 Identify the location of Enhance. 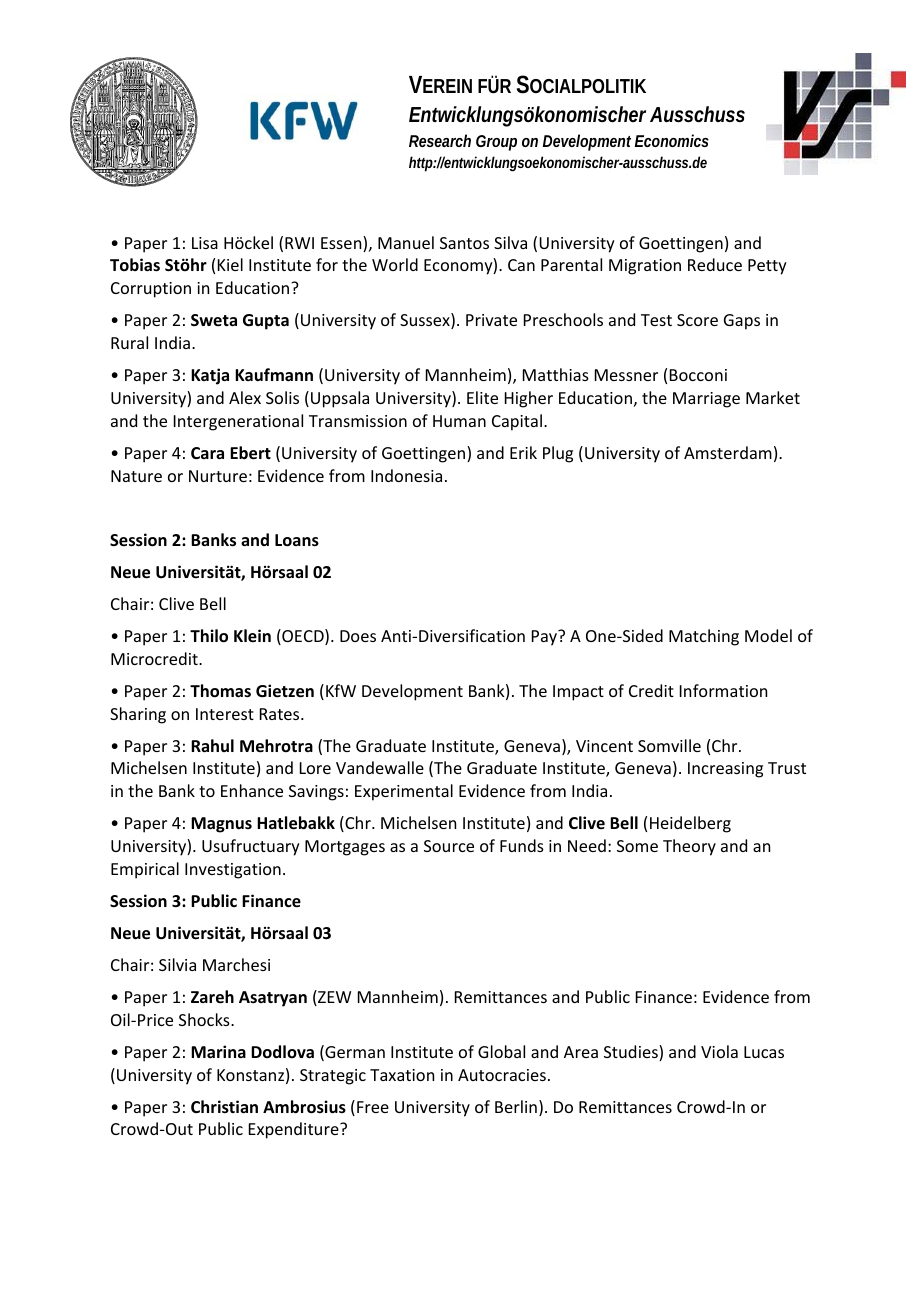
(252, 790).
